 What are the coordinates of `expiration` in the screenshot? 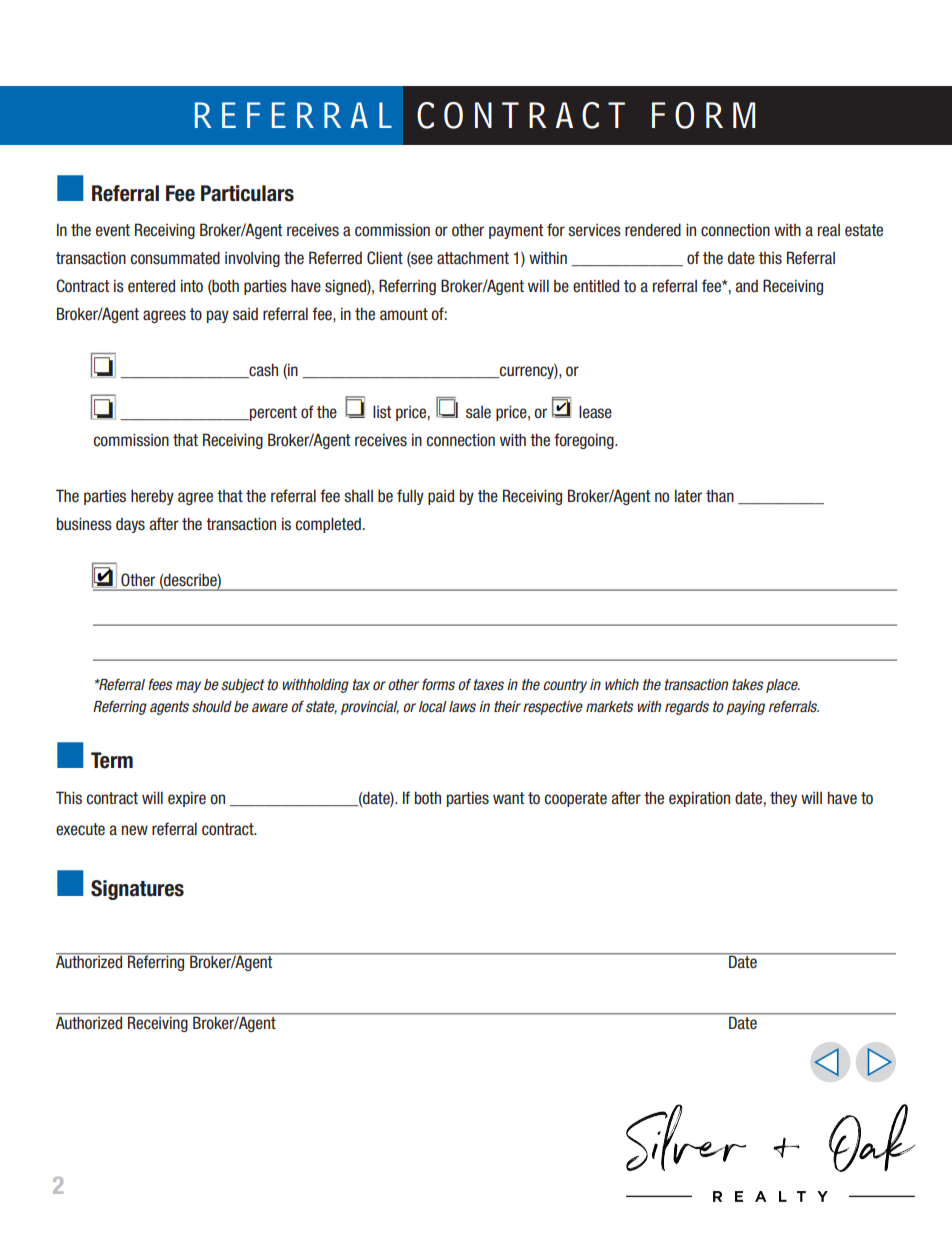 It's located at (699, 799).
